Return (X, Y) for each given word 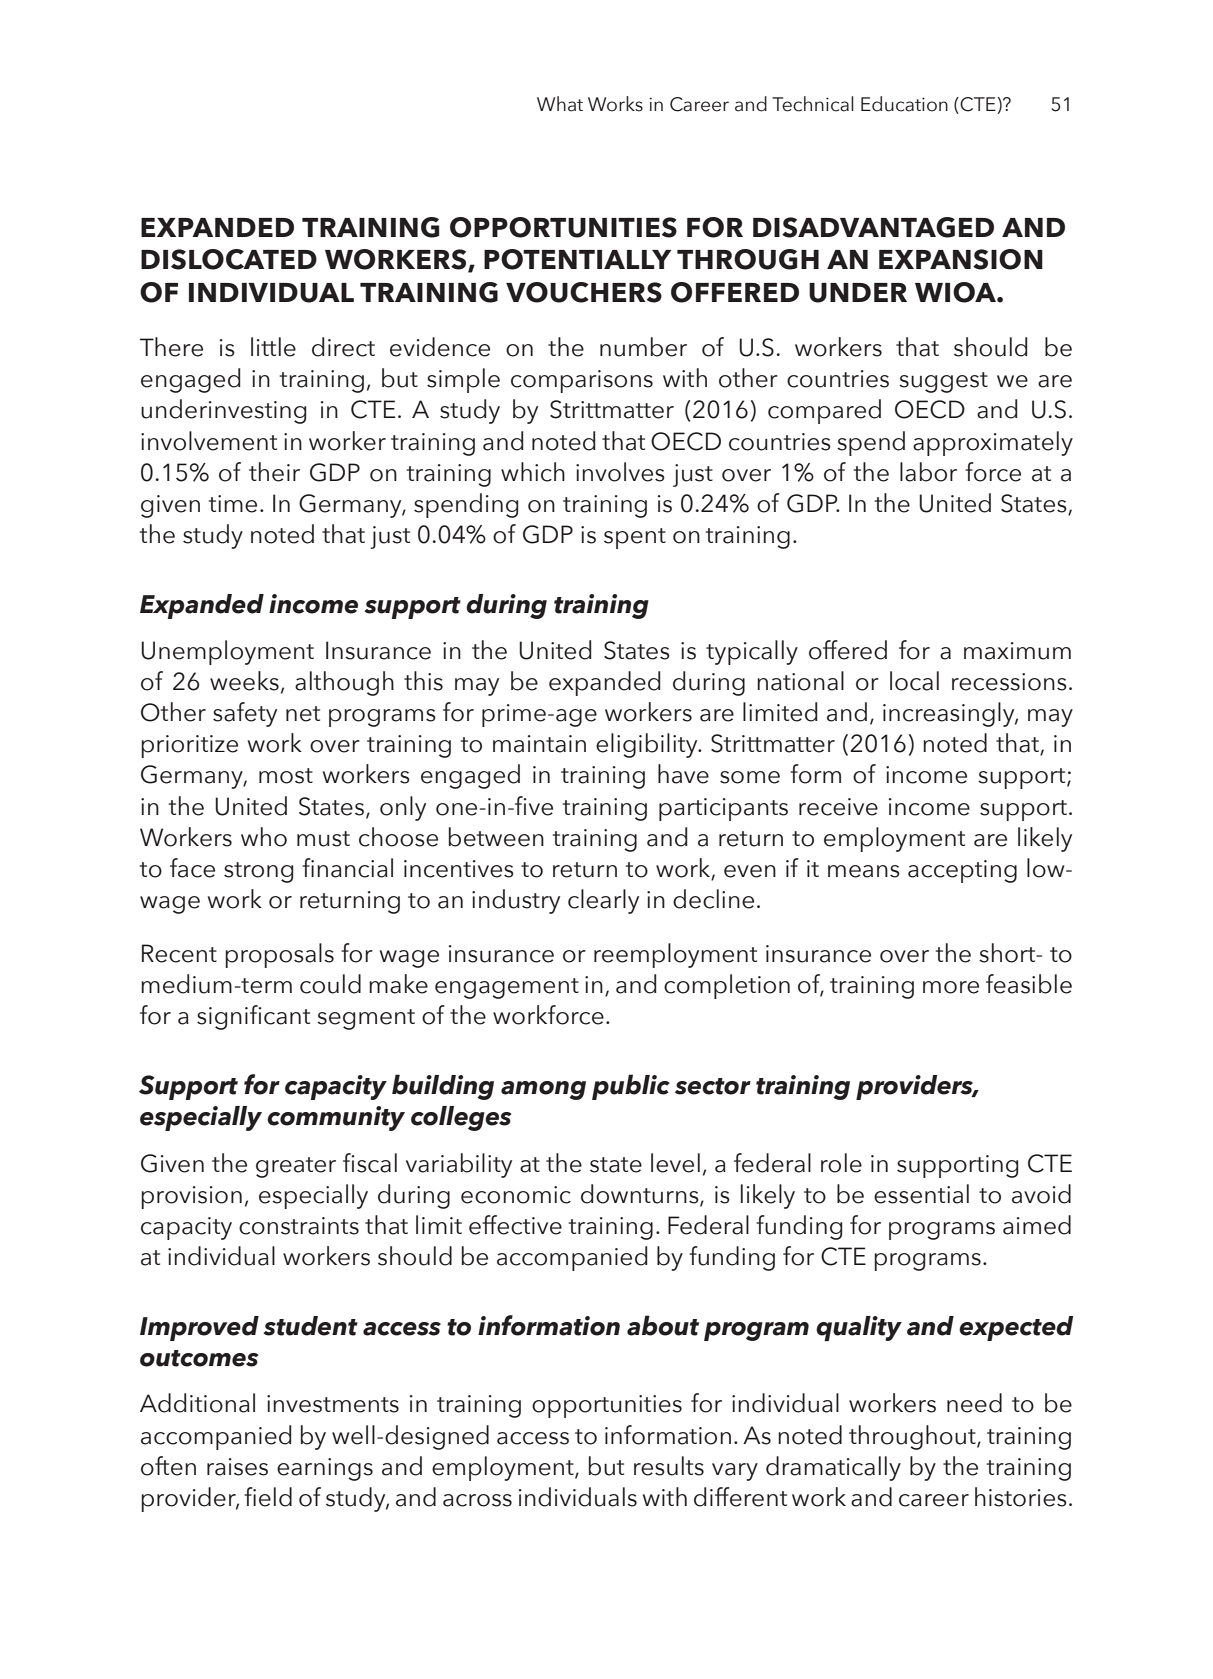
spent (635, 538)
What (560, 104)
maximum (1017, 651)
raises (237, 1467)
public (631, 1087)
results (669, 1466)
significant (253, 1017)
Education (904, 104)
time (233, 504)
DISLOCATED (229, 259)
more (951, 987)
